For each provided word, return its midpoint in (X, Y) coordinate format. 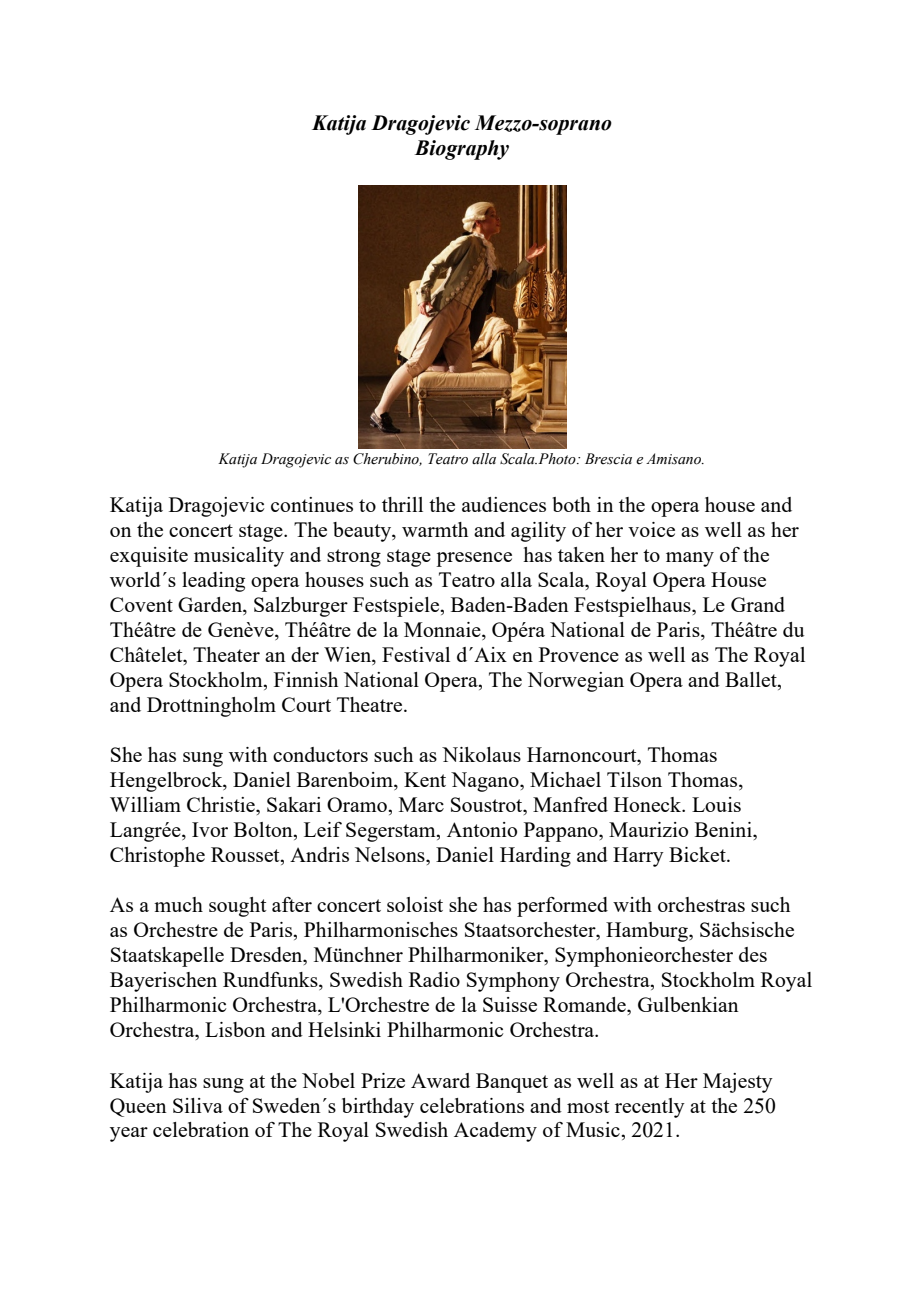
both (572, 504)
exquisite (149, 557)
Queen (138, 1107)
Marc (421, 804)
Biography (461, 150)
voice (651, 529)
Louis (716, 804)
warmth (435, 529)
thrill (402, 504)
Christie (222, 804)
